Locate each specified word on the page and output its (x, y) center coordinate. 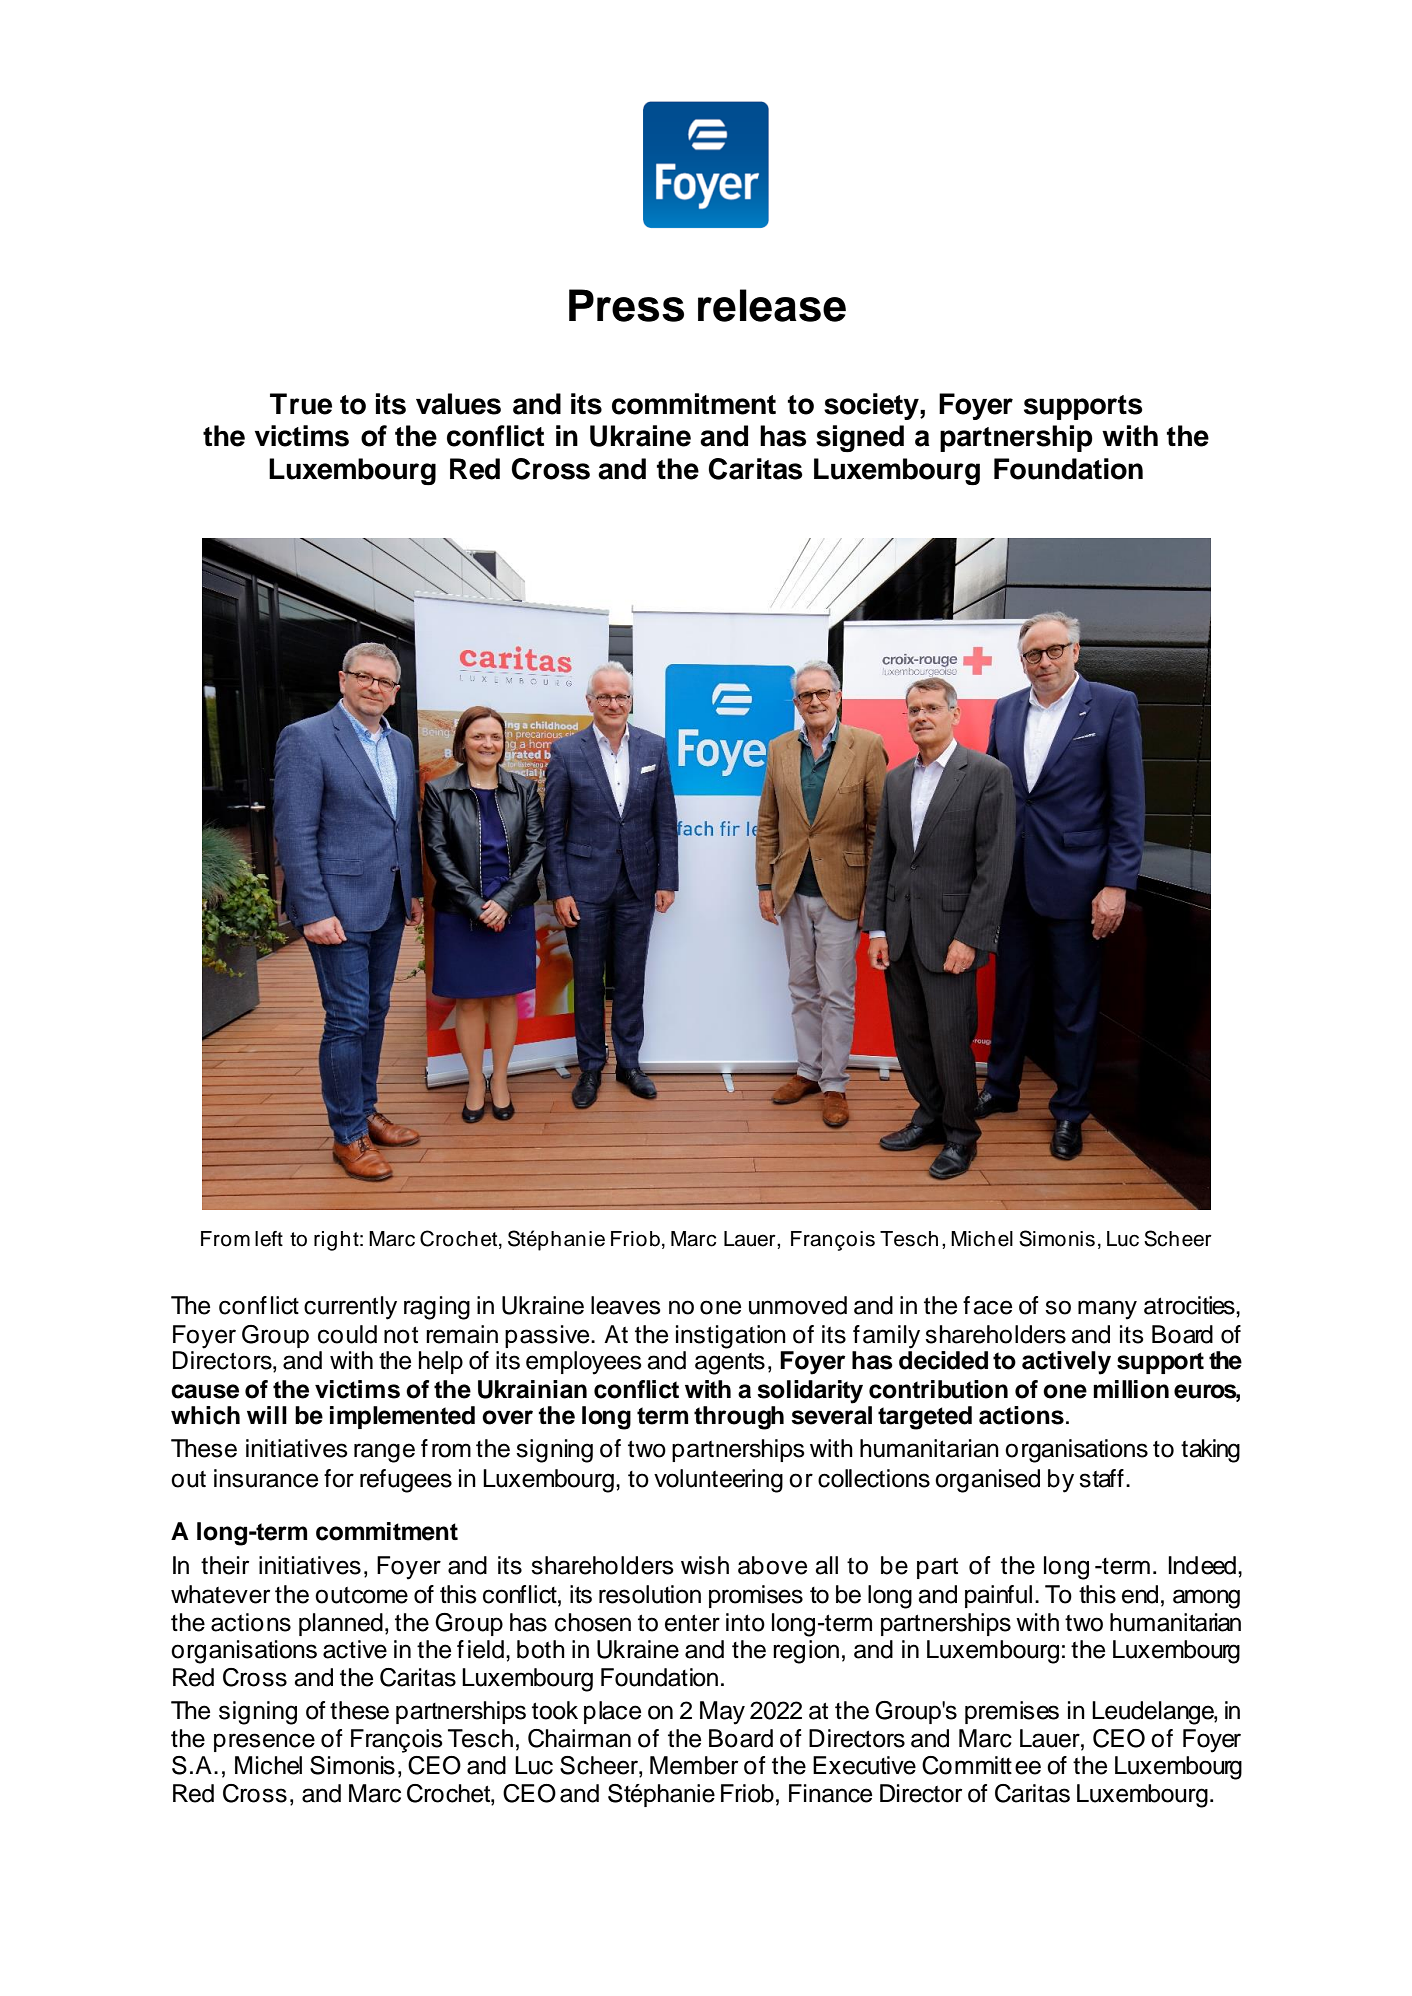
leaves (626, 1305)
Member (694, 1765)
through (739, 1418)
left (269, 1239)
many (1107, 1310)
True (301, 404)
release (772, 305)
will (267, 1415)
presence (264, 1742)
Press (626, 305)
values (458, 404)
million (1131, 1389)
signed (860, 438)
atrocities (1190, 1305)
